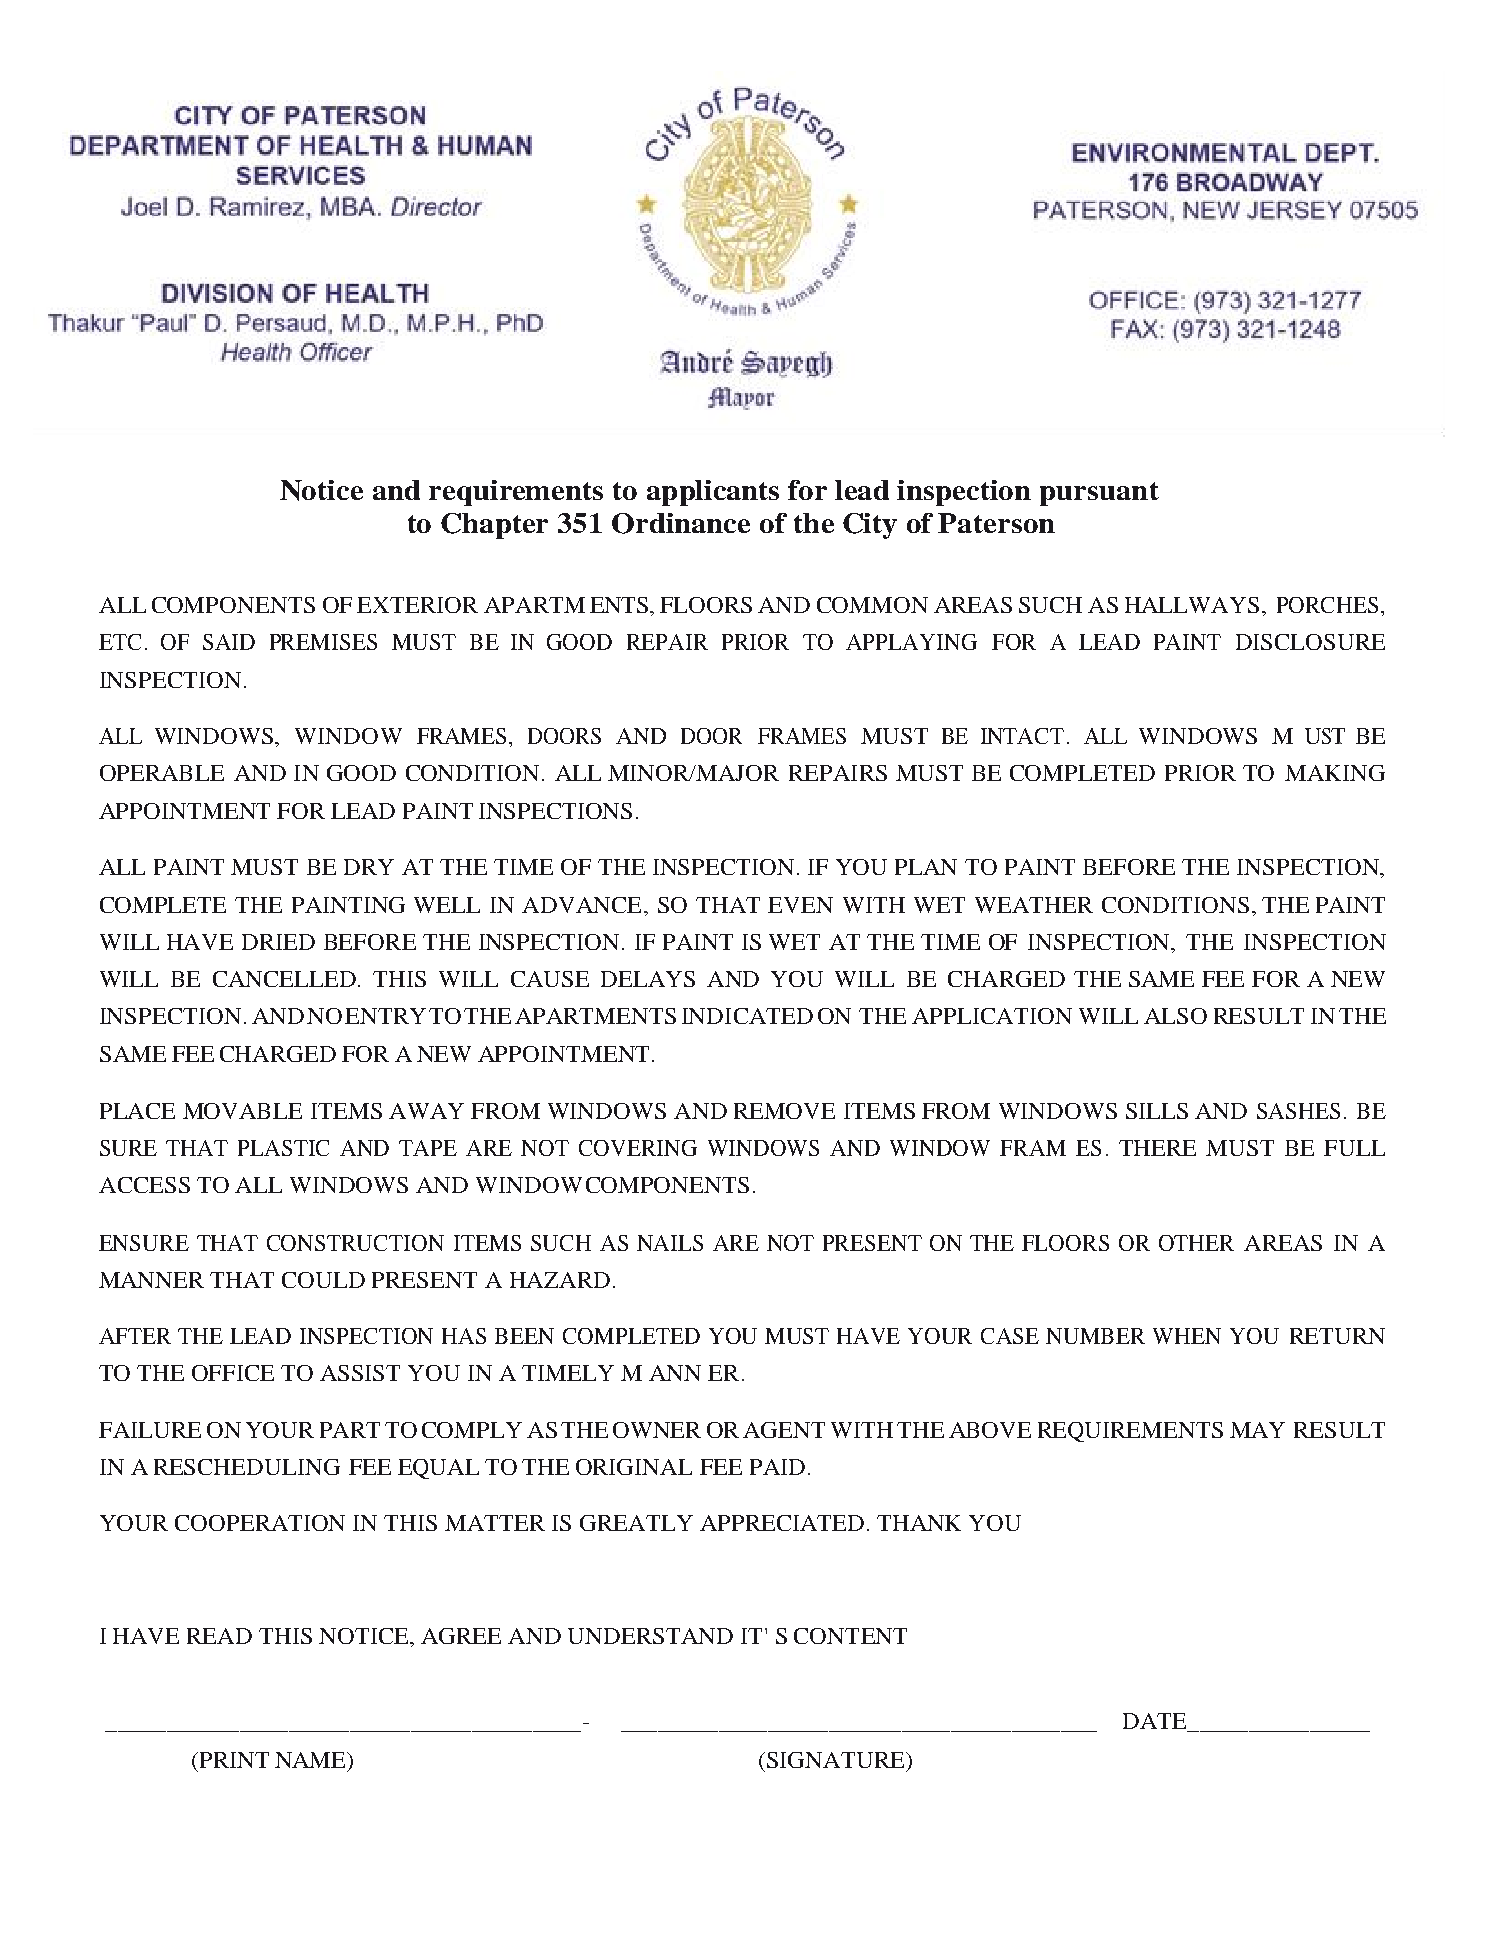 The image size is (1496, 1935). What do you see at coordinates (242, 1111) in the screenshot?
I see `MOVABLE` at bounding box center [242, 1111].
